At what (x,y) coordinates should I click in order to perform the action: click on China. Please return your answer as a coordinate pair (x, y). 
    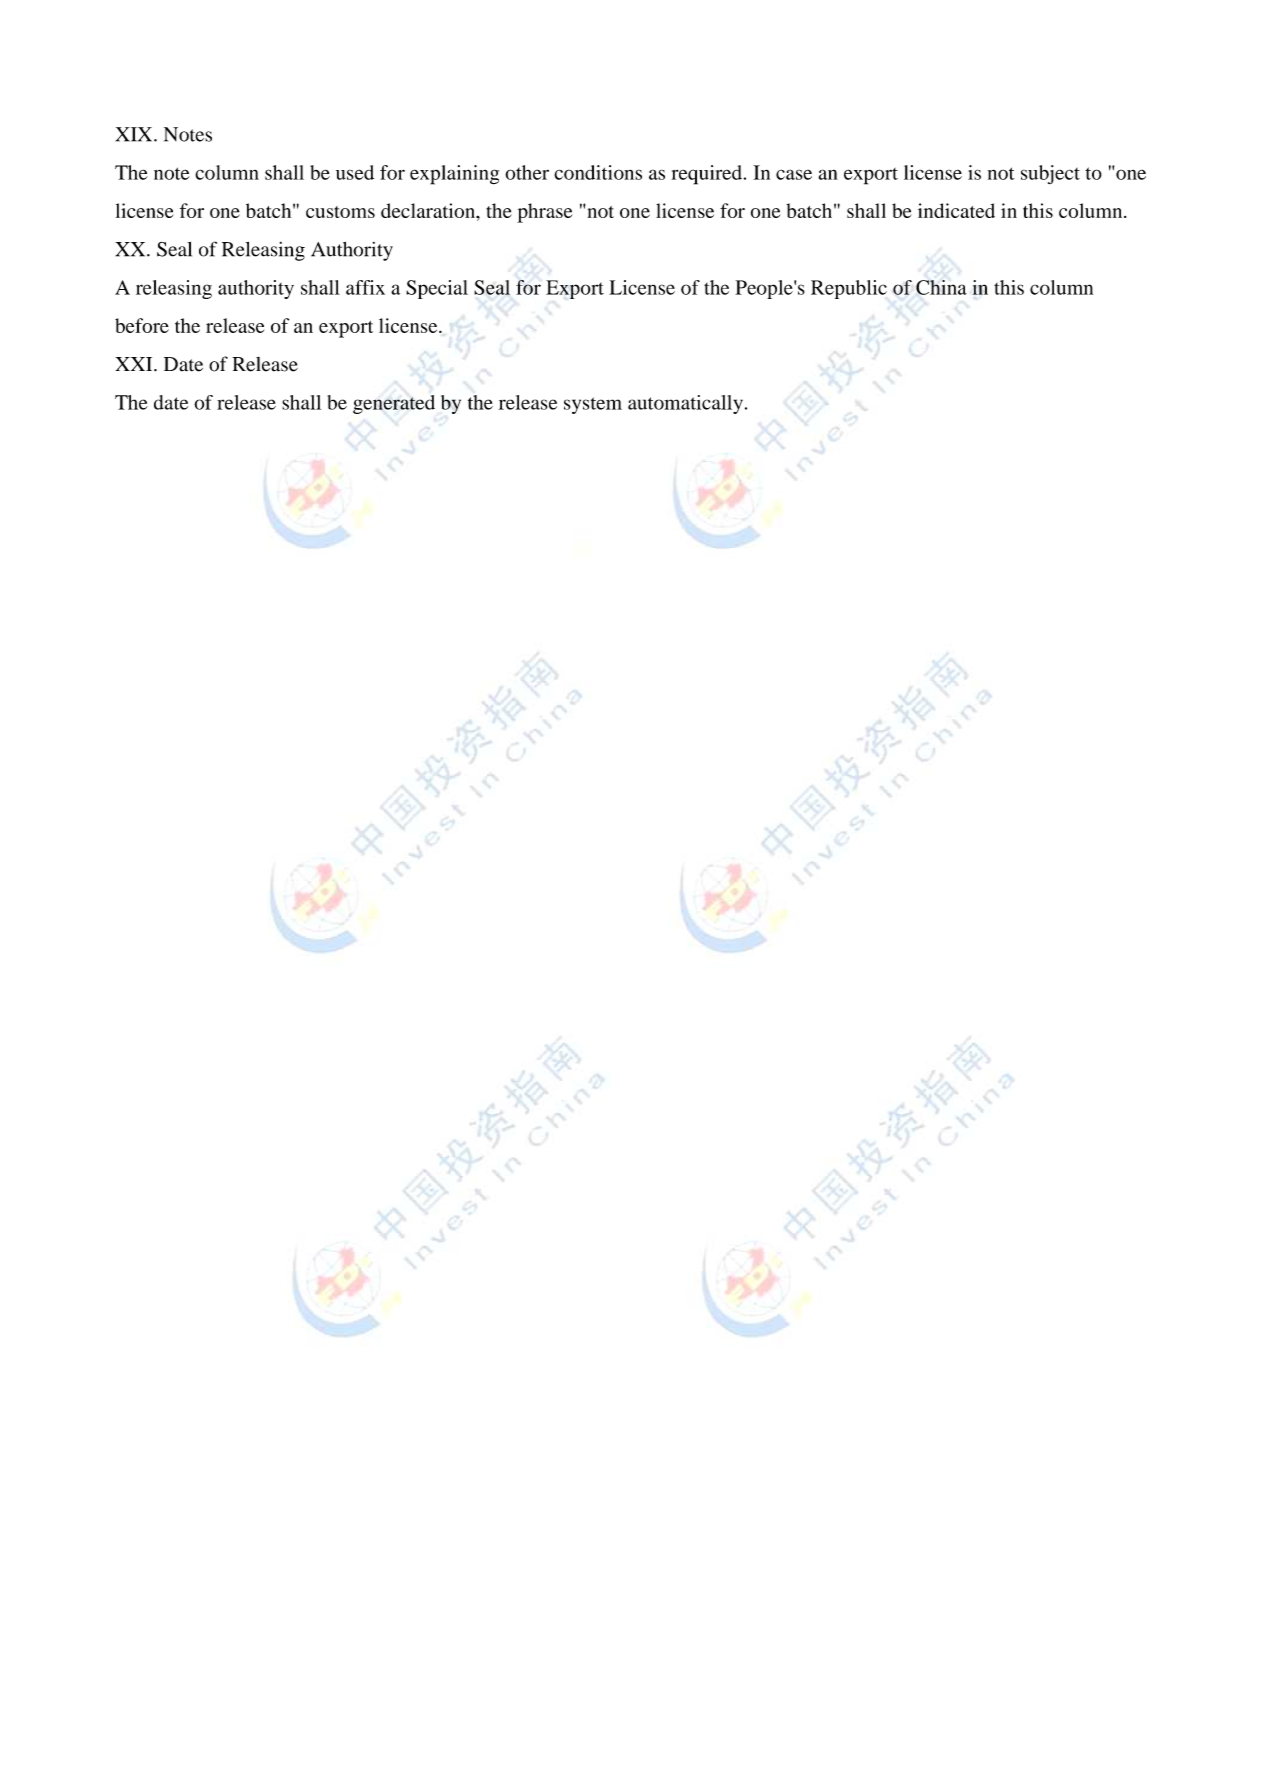
    Looking at the image, I should click on (941, 287).
